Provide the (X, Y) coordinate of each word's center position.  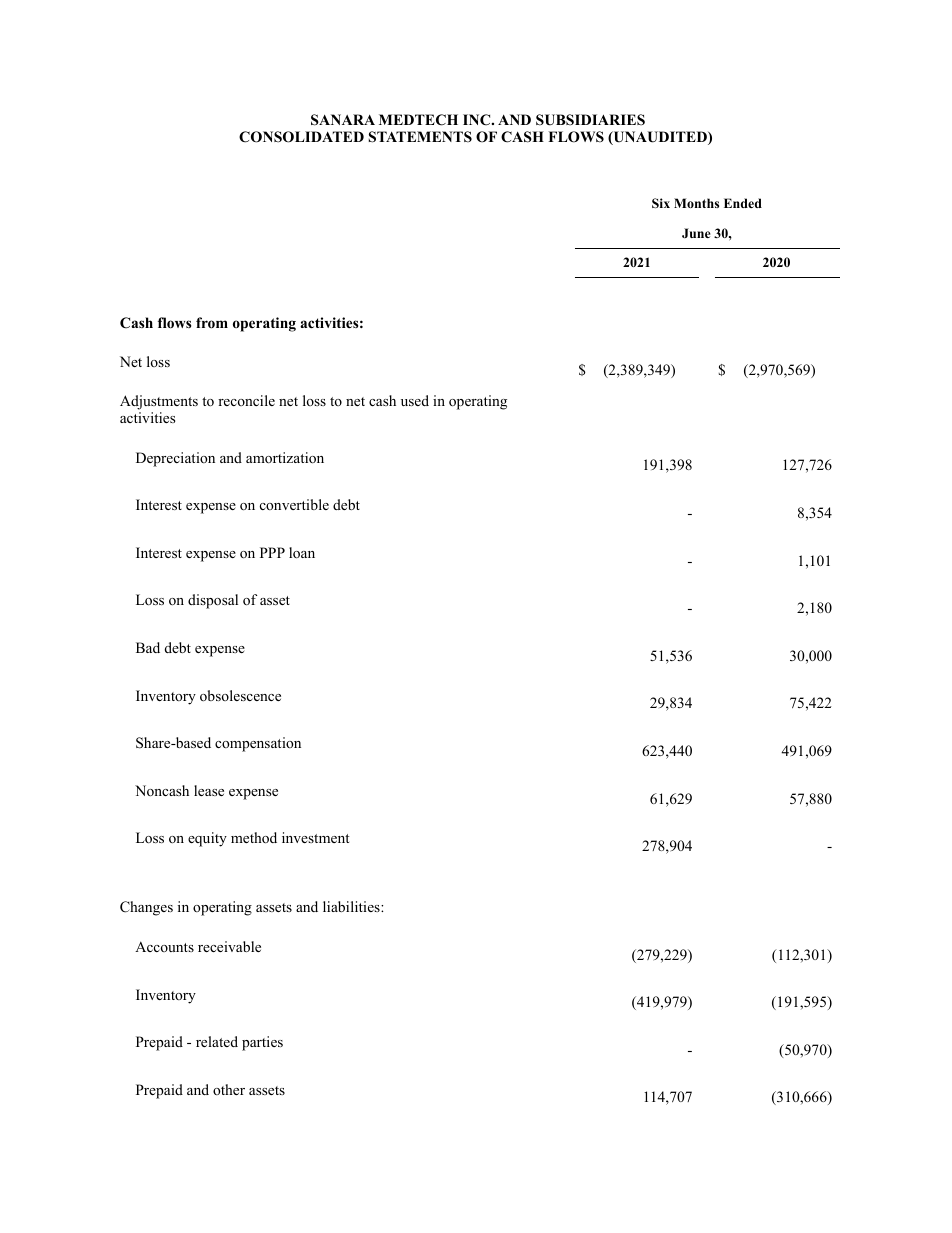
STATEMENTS (420, 137)
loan (302, 553)
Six (661, 203)
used (415, 400)
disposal (213, 601)
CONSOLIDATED (301, 137)
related (217, 1041)
